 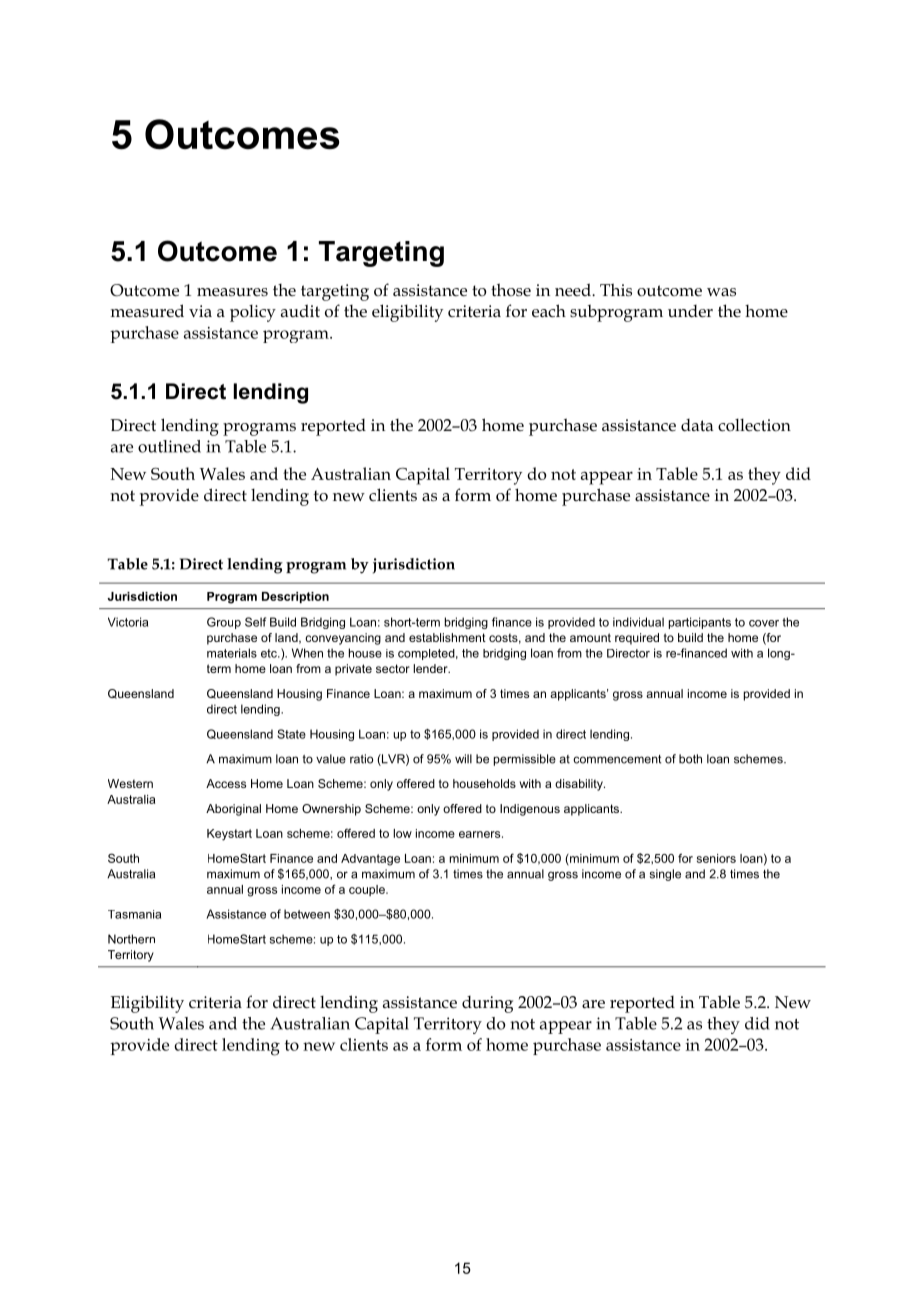 What do you see at coordinates (716, 858) in the image?
I see `seniors` at bounding box center [716, 858].
